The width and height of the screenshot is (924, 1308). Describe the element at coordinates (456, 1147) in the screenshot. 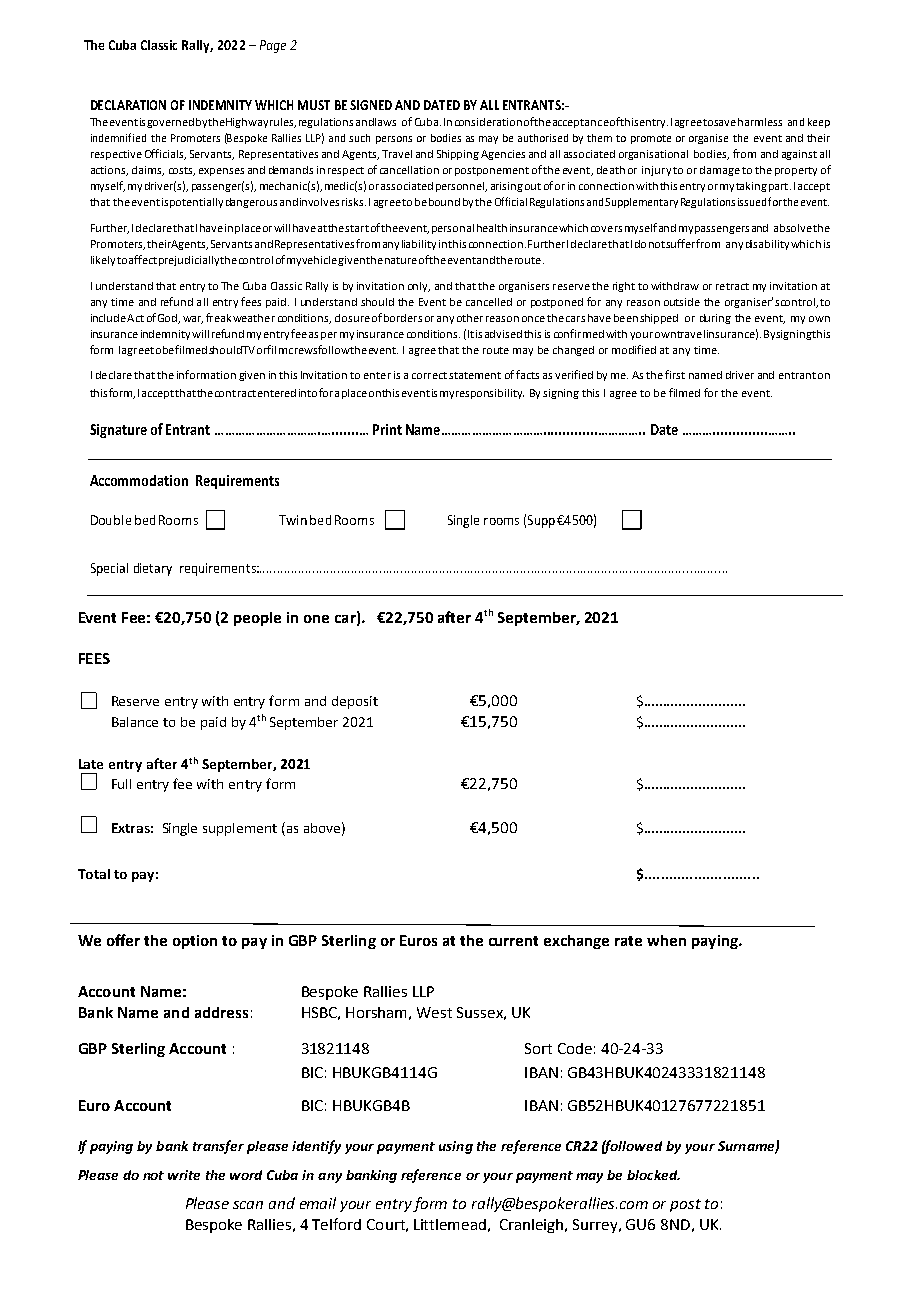

I see `using` at that location.
